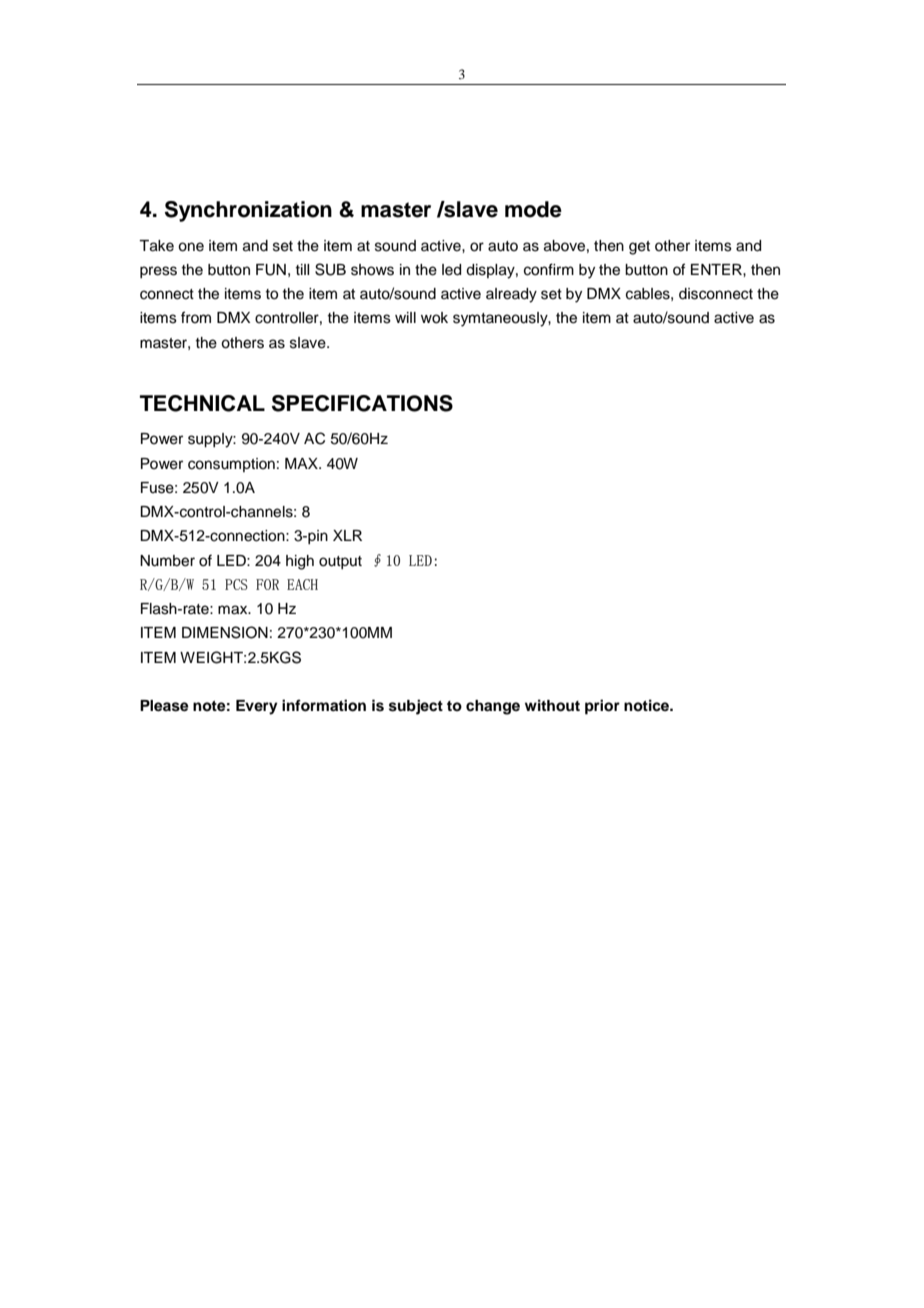  Describe the element at coordinates (639, 248) in the screenshot. I see `get` at that location.
